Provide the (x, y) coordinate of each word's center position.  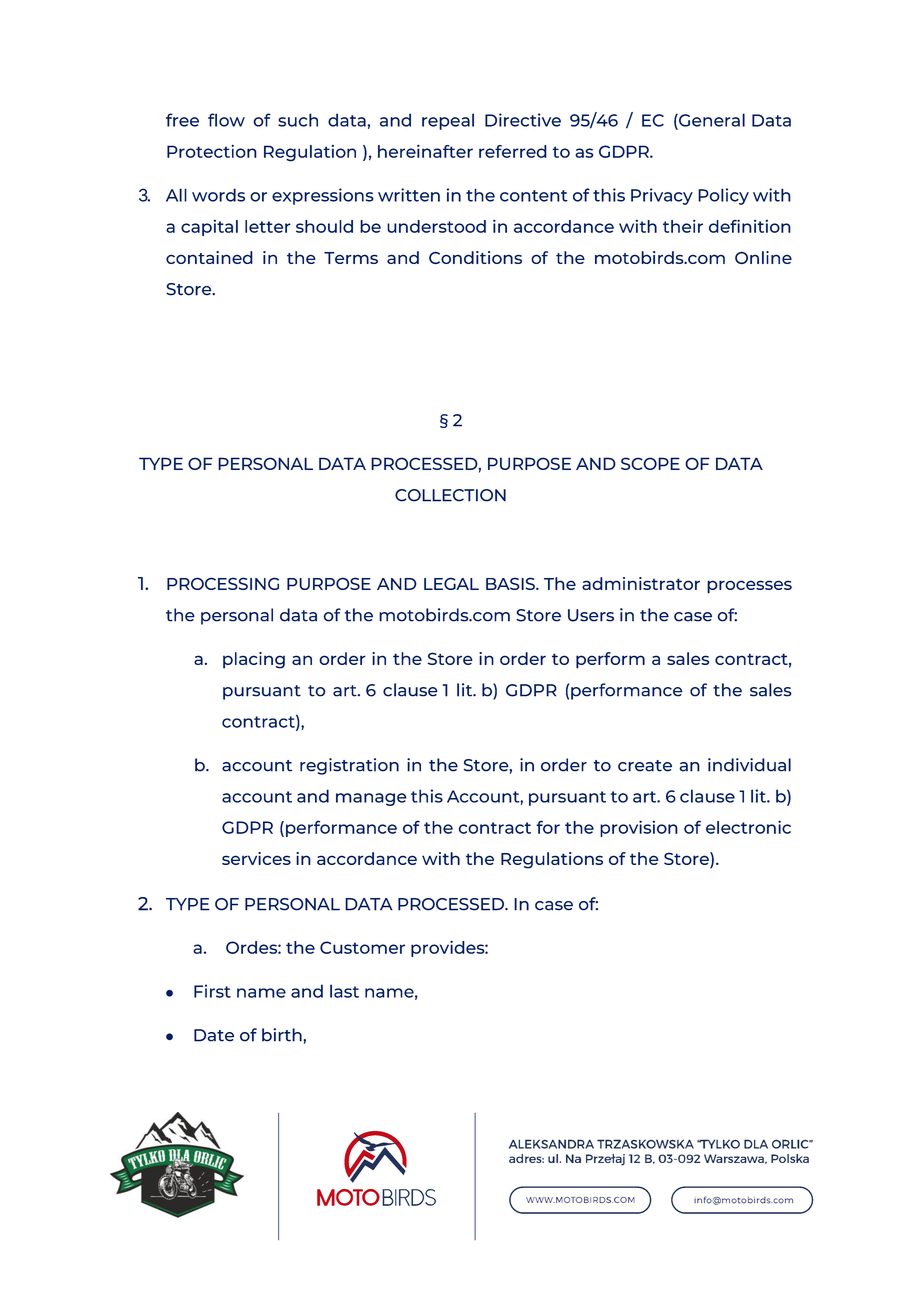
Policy (723, 196)
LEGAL (451, 583)
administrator (641, 583)
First (212, 991)
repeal (448, 121)
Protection (212, 151)
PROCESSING (223, 583)
